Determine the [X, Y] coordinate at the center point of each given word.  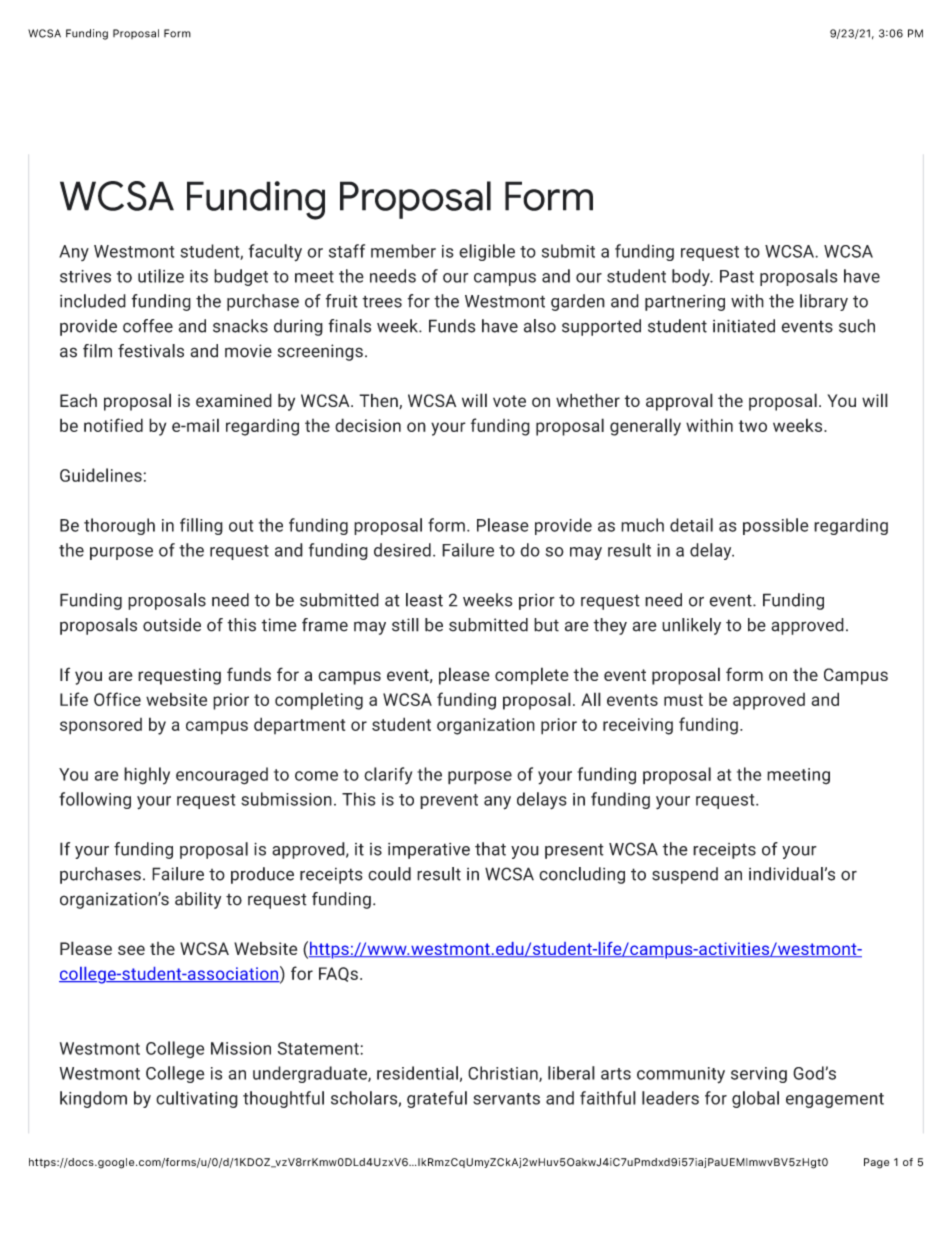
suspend [685, 875]
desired [402, 550]
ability [198, 900]
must [683, 700]
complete [532, 676]
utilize [161, 276]
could [389, 874]
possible [776, 526]
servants [506, 1099]
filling [201, 526]
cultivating [197, 1099]
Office [117, 699]
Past [737, 276]
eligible [487, 252]
